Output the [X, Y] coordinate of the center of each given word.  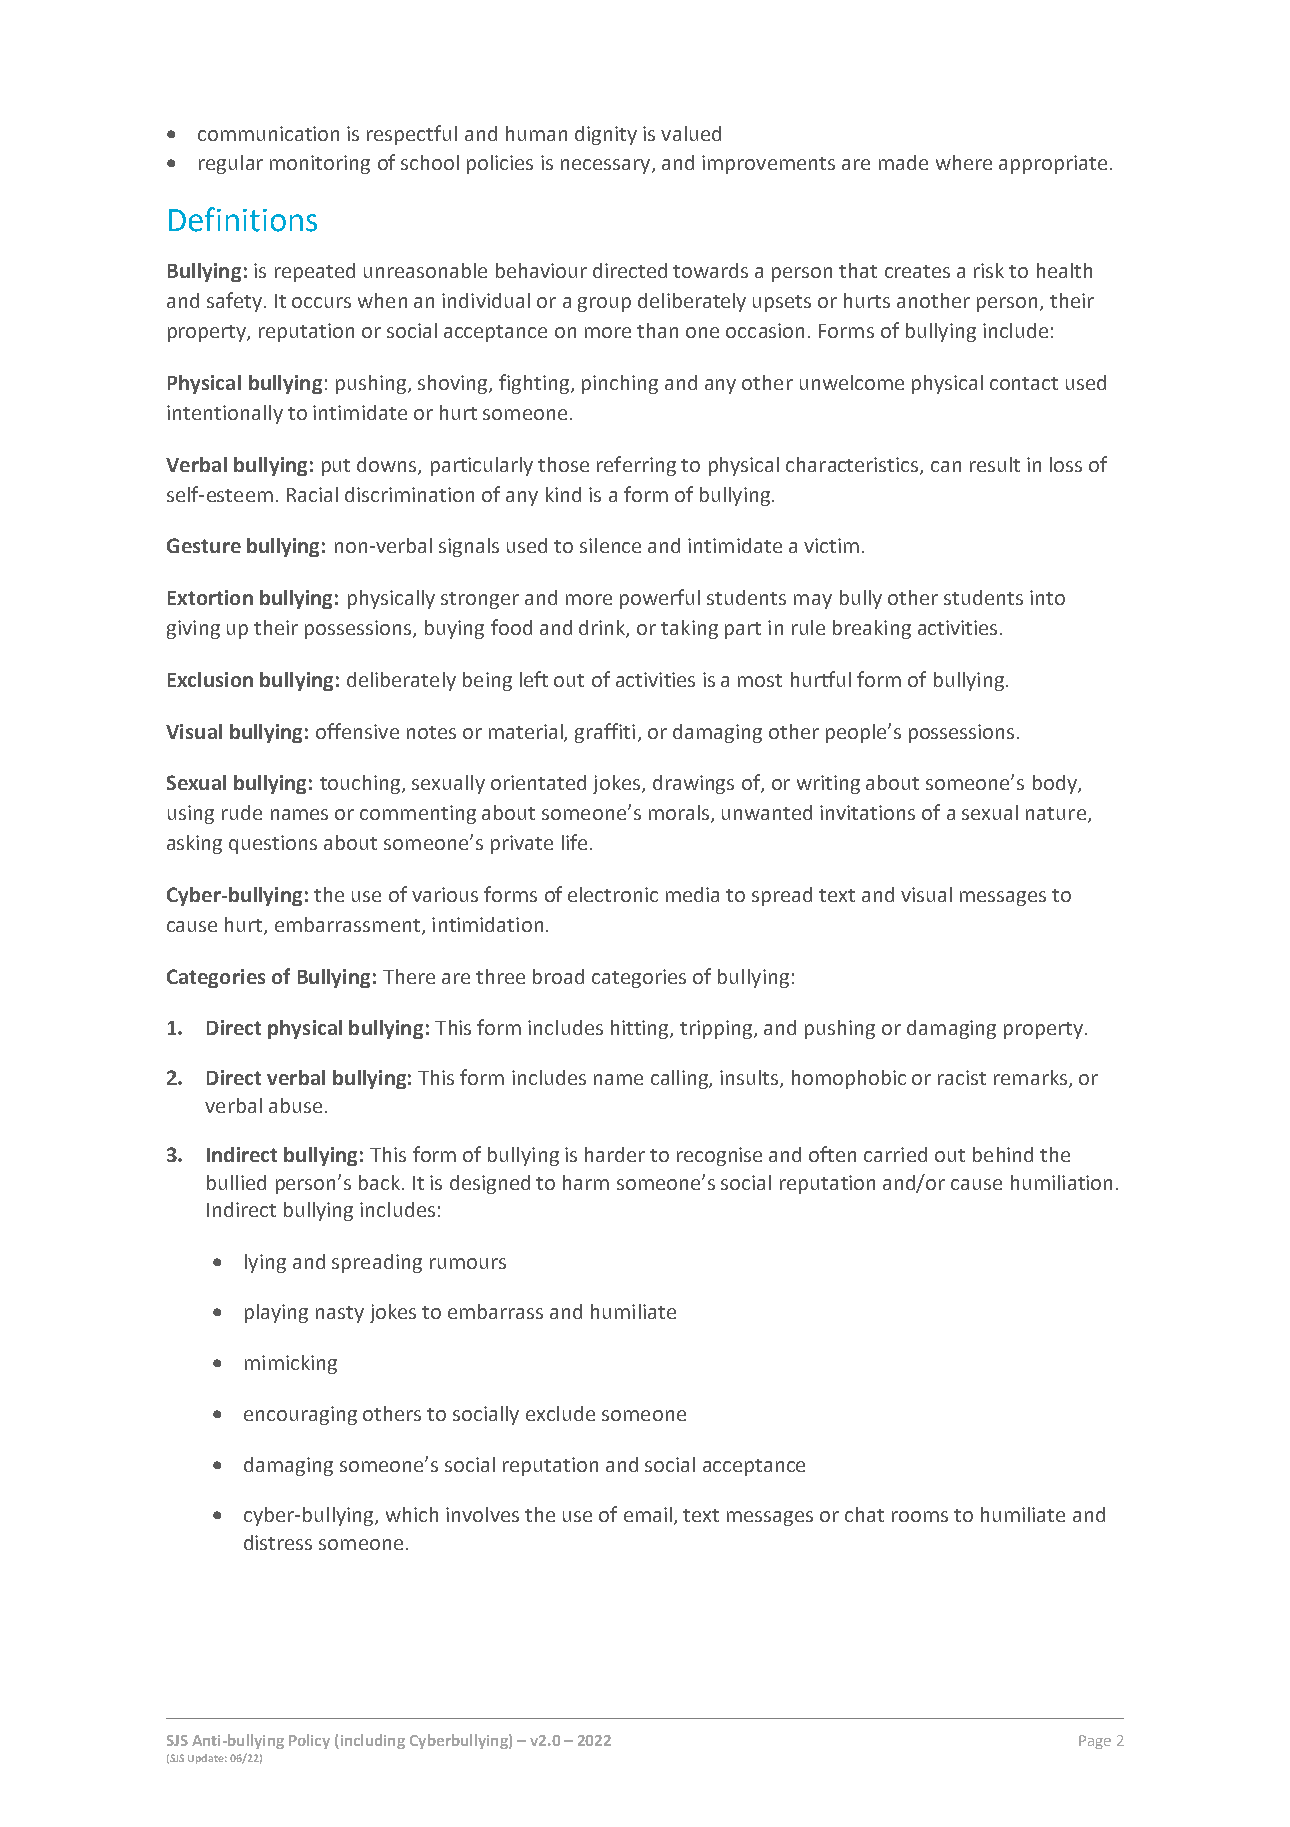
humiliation [1061, 1182]
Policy [309, 1741]
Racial [312, 494]
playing [276, 1313]
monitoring [320, 164]
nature [1057, 815]
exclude [560, 1413]
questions [273, 844]
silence [610, 545]
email [648, 1514]
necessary [605, 166]
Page [1095, 1742]
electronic [613, 894]
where [964, 162]
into [1047, 597]
